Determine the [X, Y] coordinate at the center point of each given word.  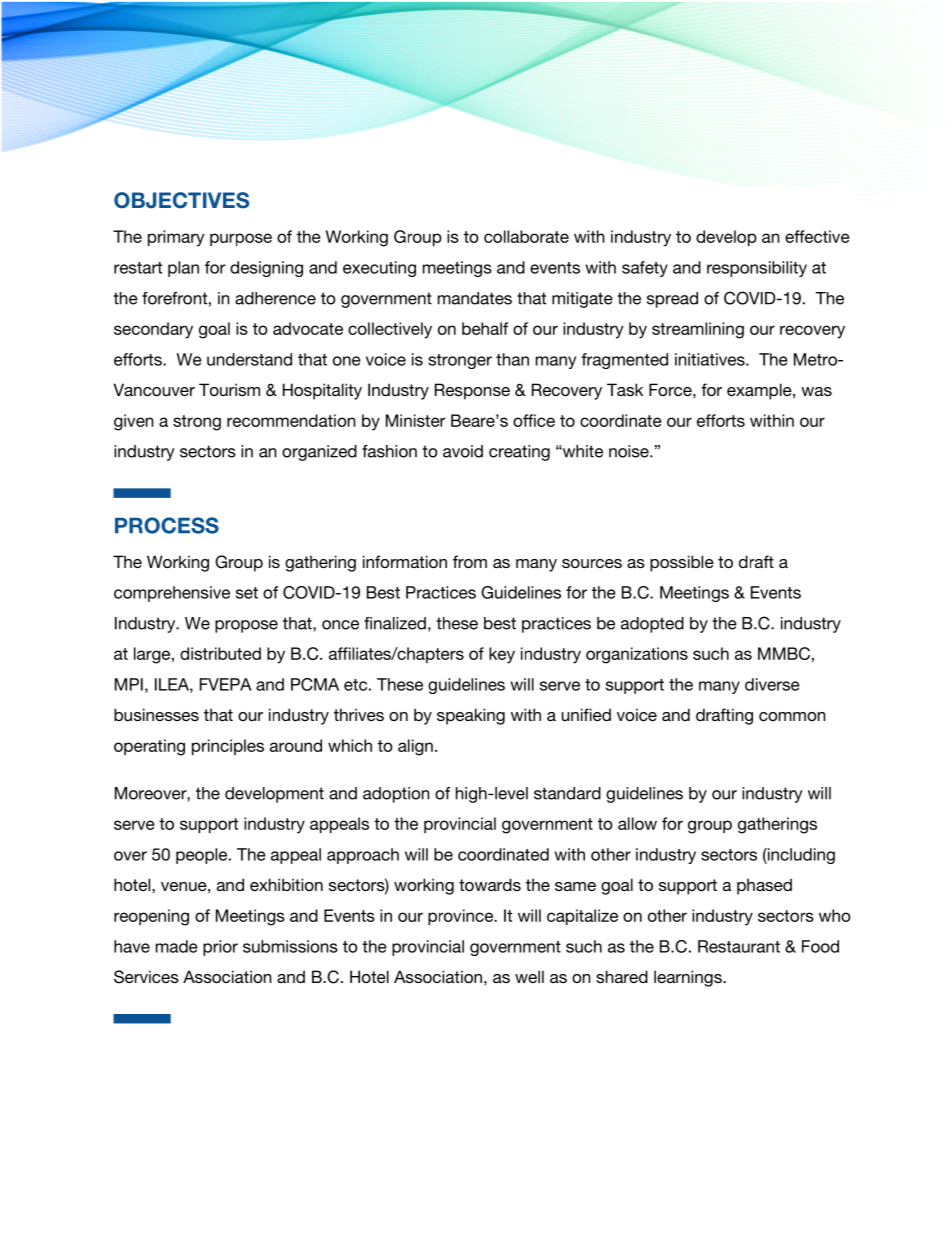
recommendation [291, 420]
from [470, 561]
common [792, 716]
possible [682, 563]
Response [472, 391]
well [529, 976]
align [415, 747]
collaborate [526, 236]
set [247, 593]
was [816, 391]
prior [220, 948]
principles [228, 747]
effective [817, 236]
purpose [241, 239]
